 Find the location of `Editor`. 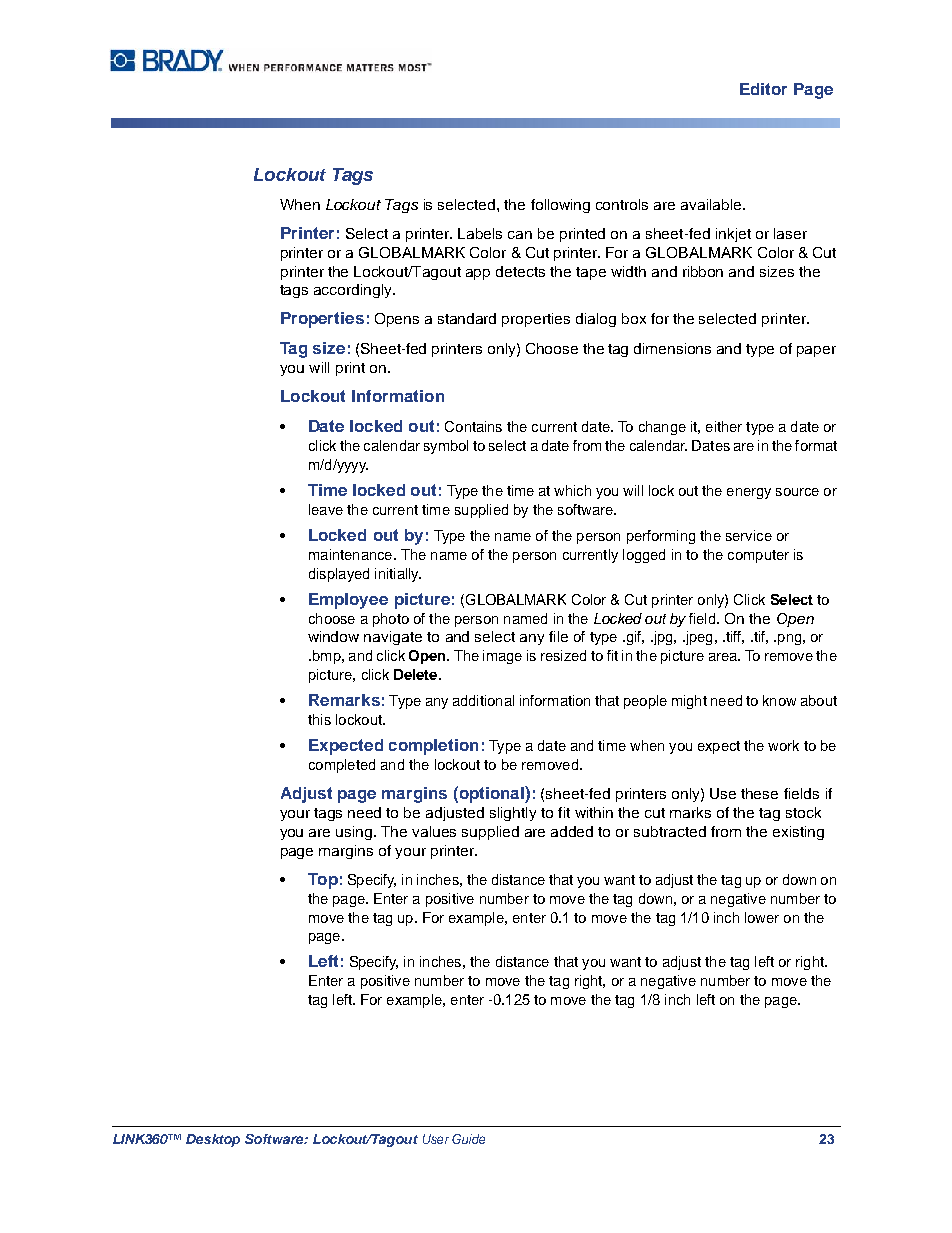

Editor is located at coordinates (763, 89).
